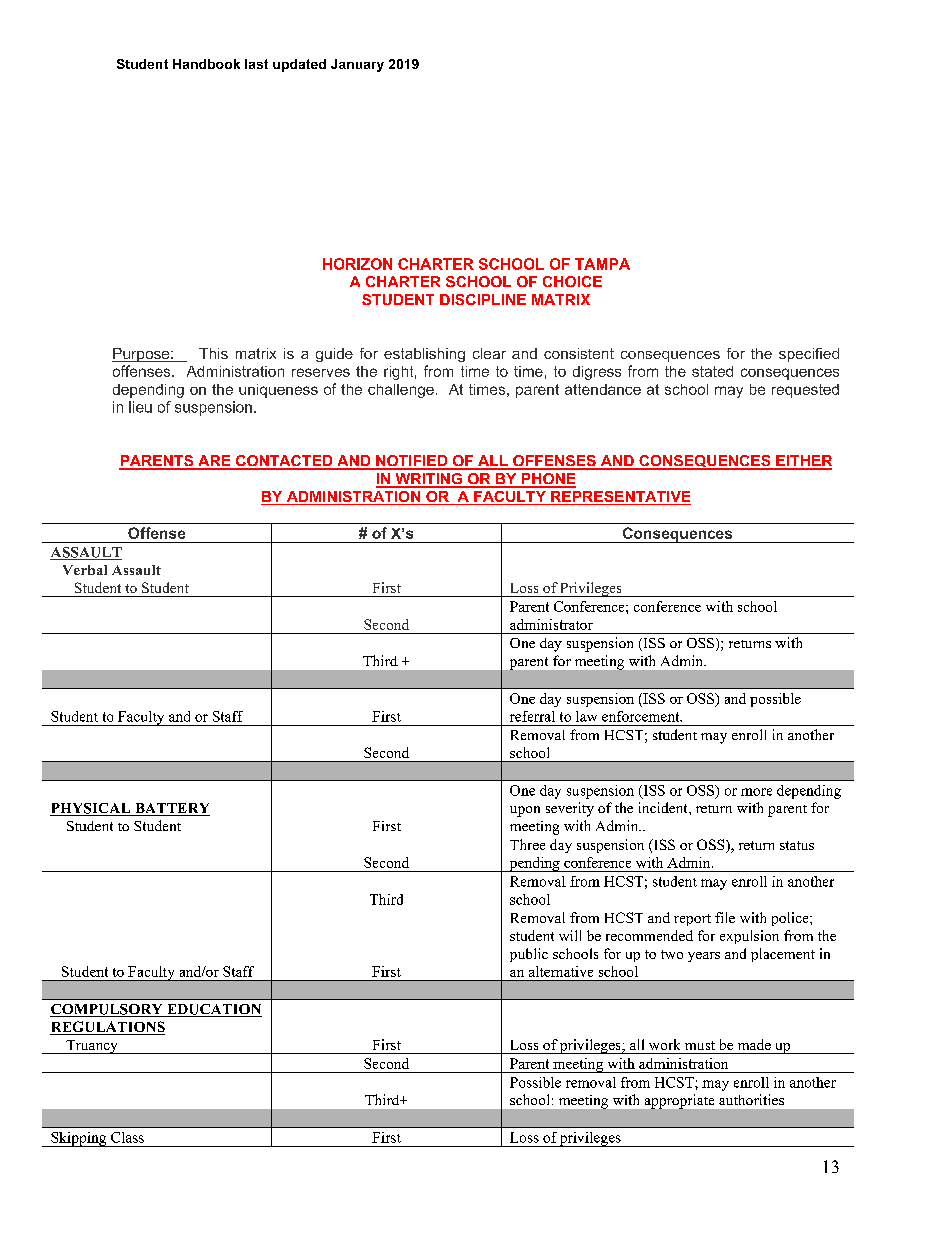 The height and width of the page is (1233, 952). Describe the element at coordinates (561, 971) in the page. I see `alternative` at that location.
